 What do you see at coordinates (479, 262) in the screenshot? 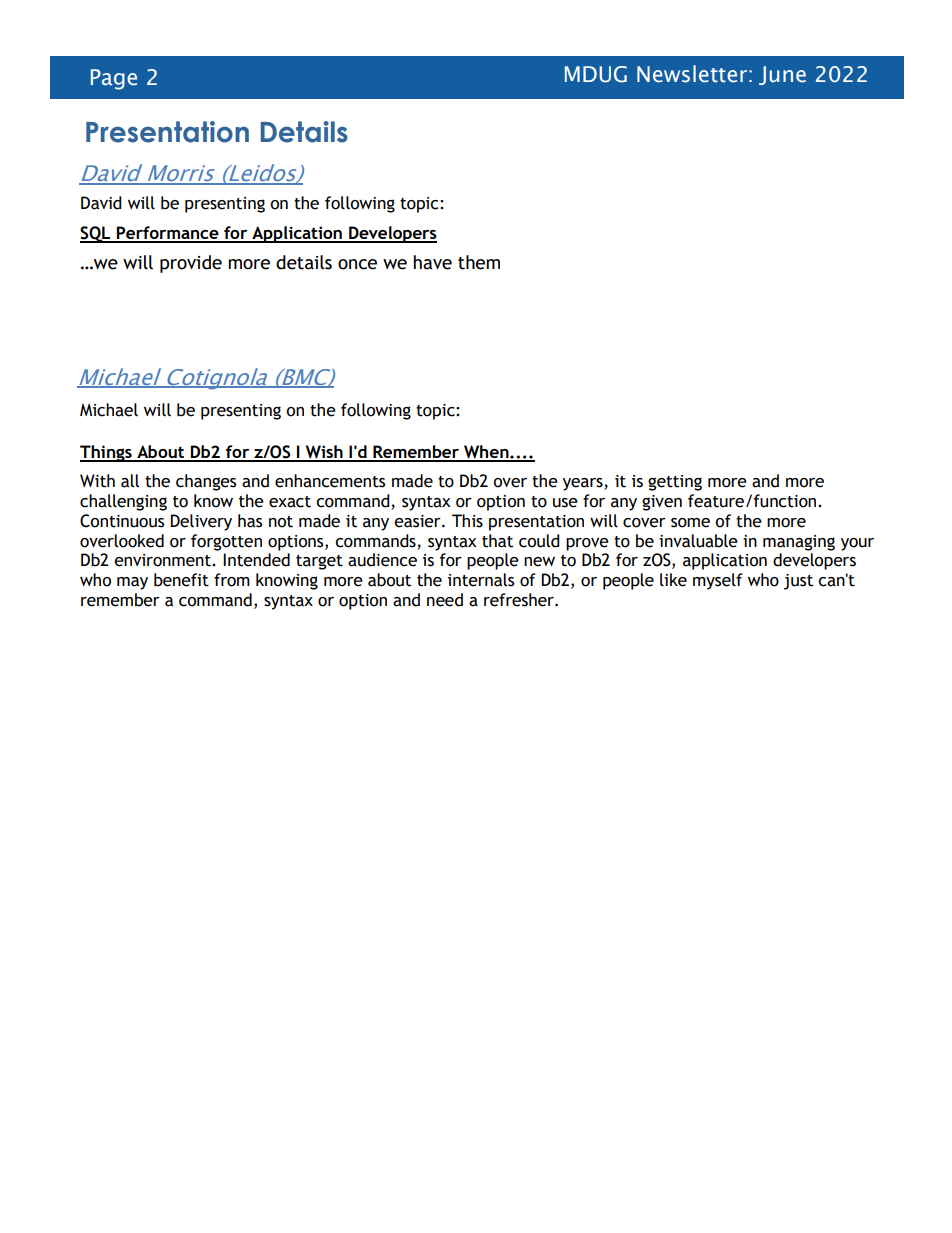
I see `them` at bounding box center [479, 262].
